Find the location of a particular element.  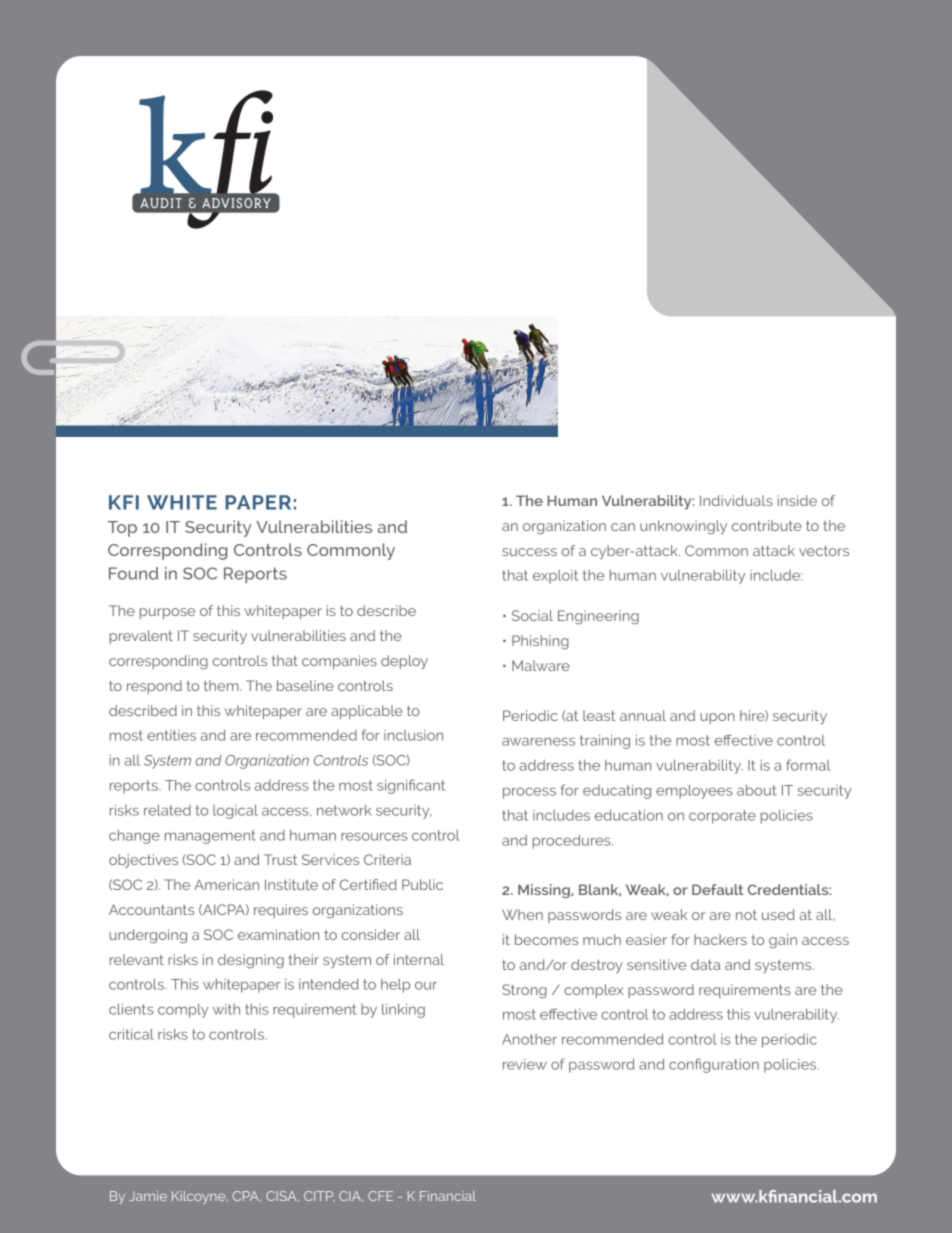

Jamie is located at coordinates (148, 1196).
